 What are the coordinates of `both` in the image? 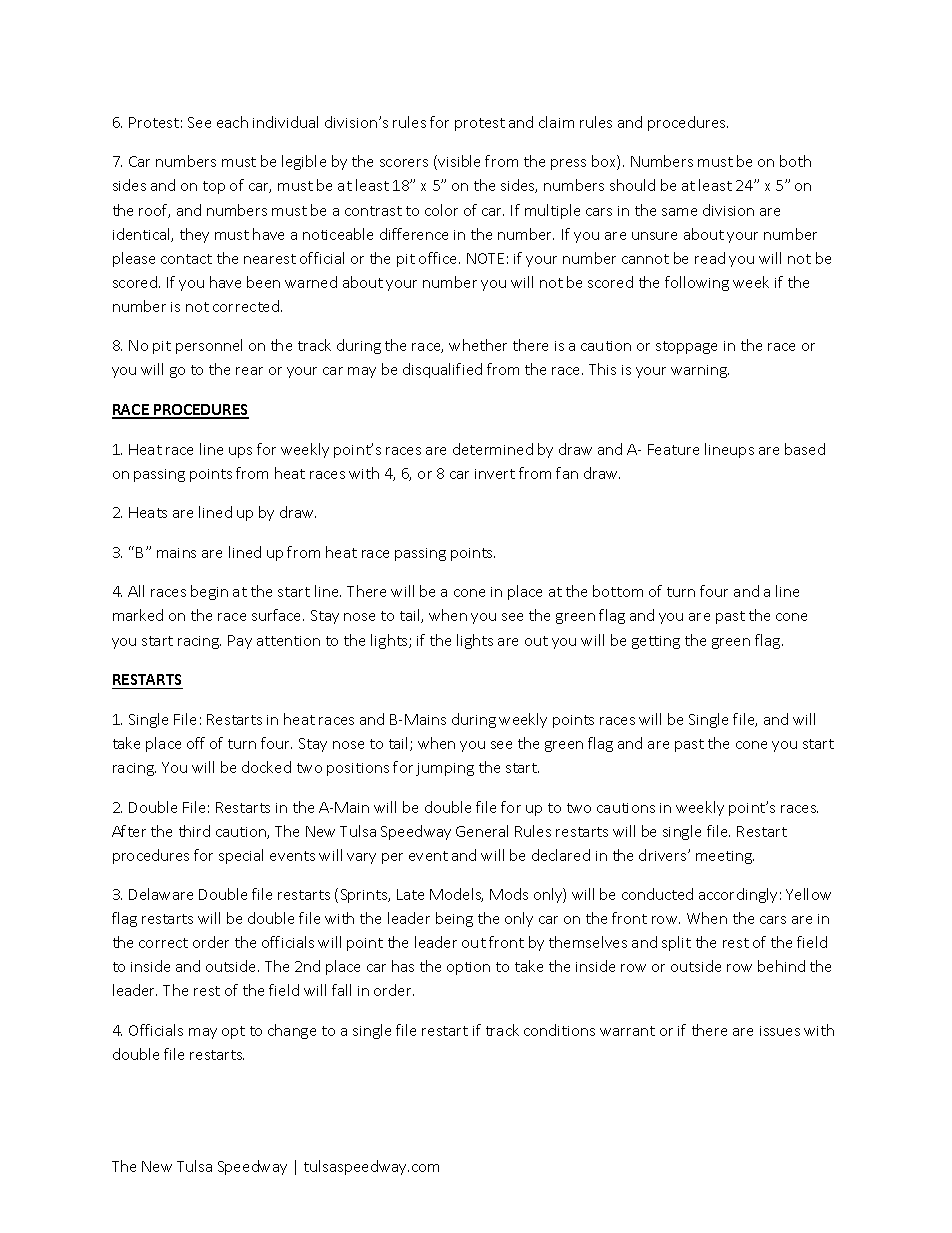 It's located at (795, 161).
